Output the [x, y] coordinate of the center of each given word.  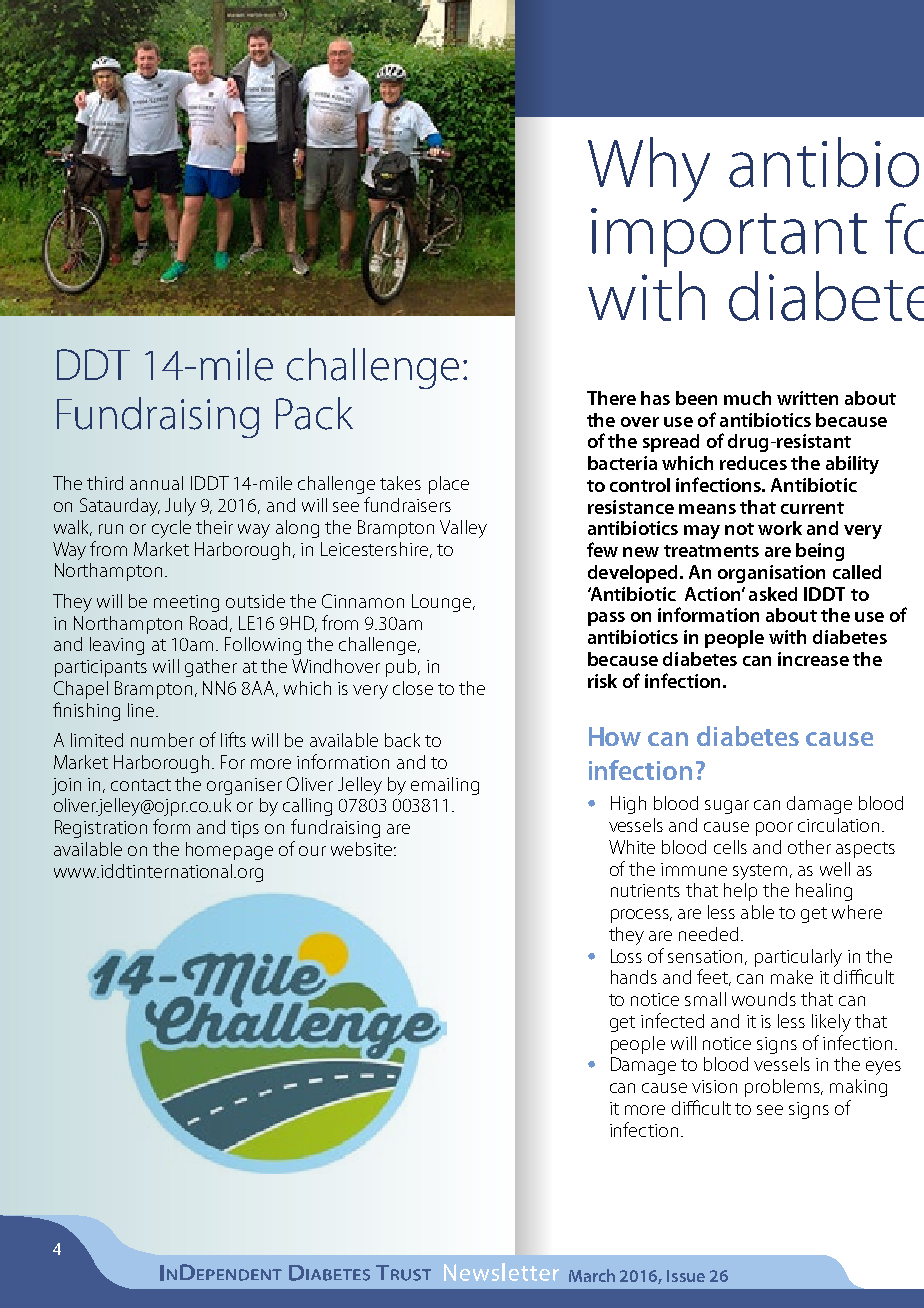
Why [649, 169]
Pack [314, 413]
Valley [463, 529]
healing [824, 892]
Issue [686, 1276]
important [729, 237]
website [363, 849]
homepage [229, 851]
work [780, 528]
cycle [171, 529]
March [592, 1275]
